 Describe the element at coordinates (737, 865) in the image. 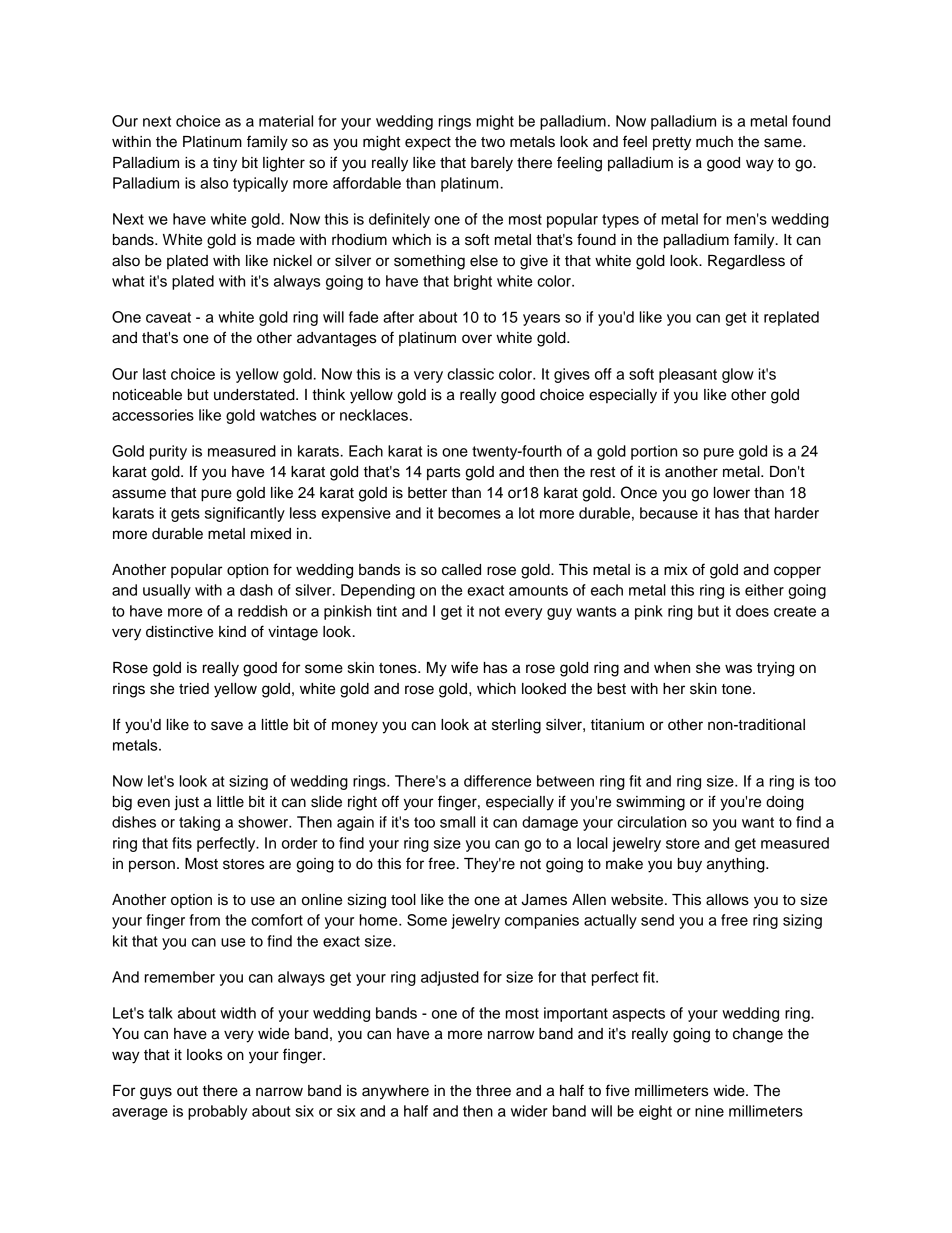

I see `anything` at that location.
